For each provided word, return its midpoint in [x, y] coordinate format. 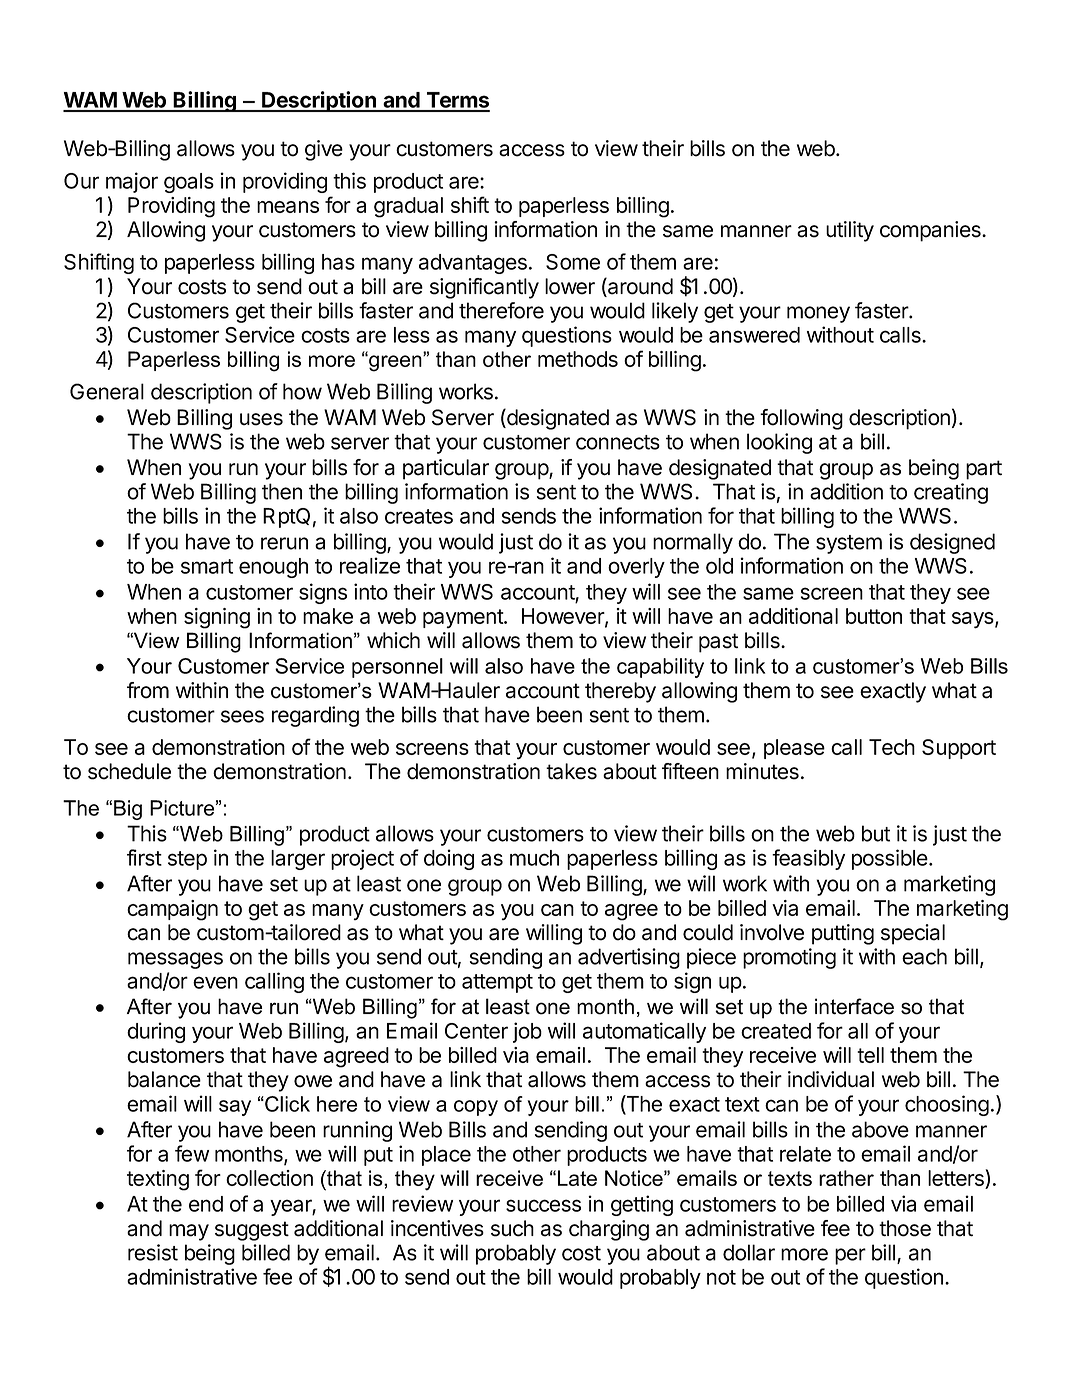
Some [573, 262]
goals [189, 183]
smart [207, 566]
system [849, 544]
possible [891, 859]
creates [419, 516]
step [187, 860]
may [189, 1232]
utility [850, 231]
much [534, 858]
